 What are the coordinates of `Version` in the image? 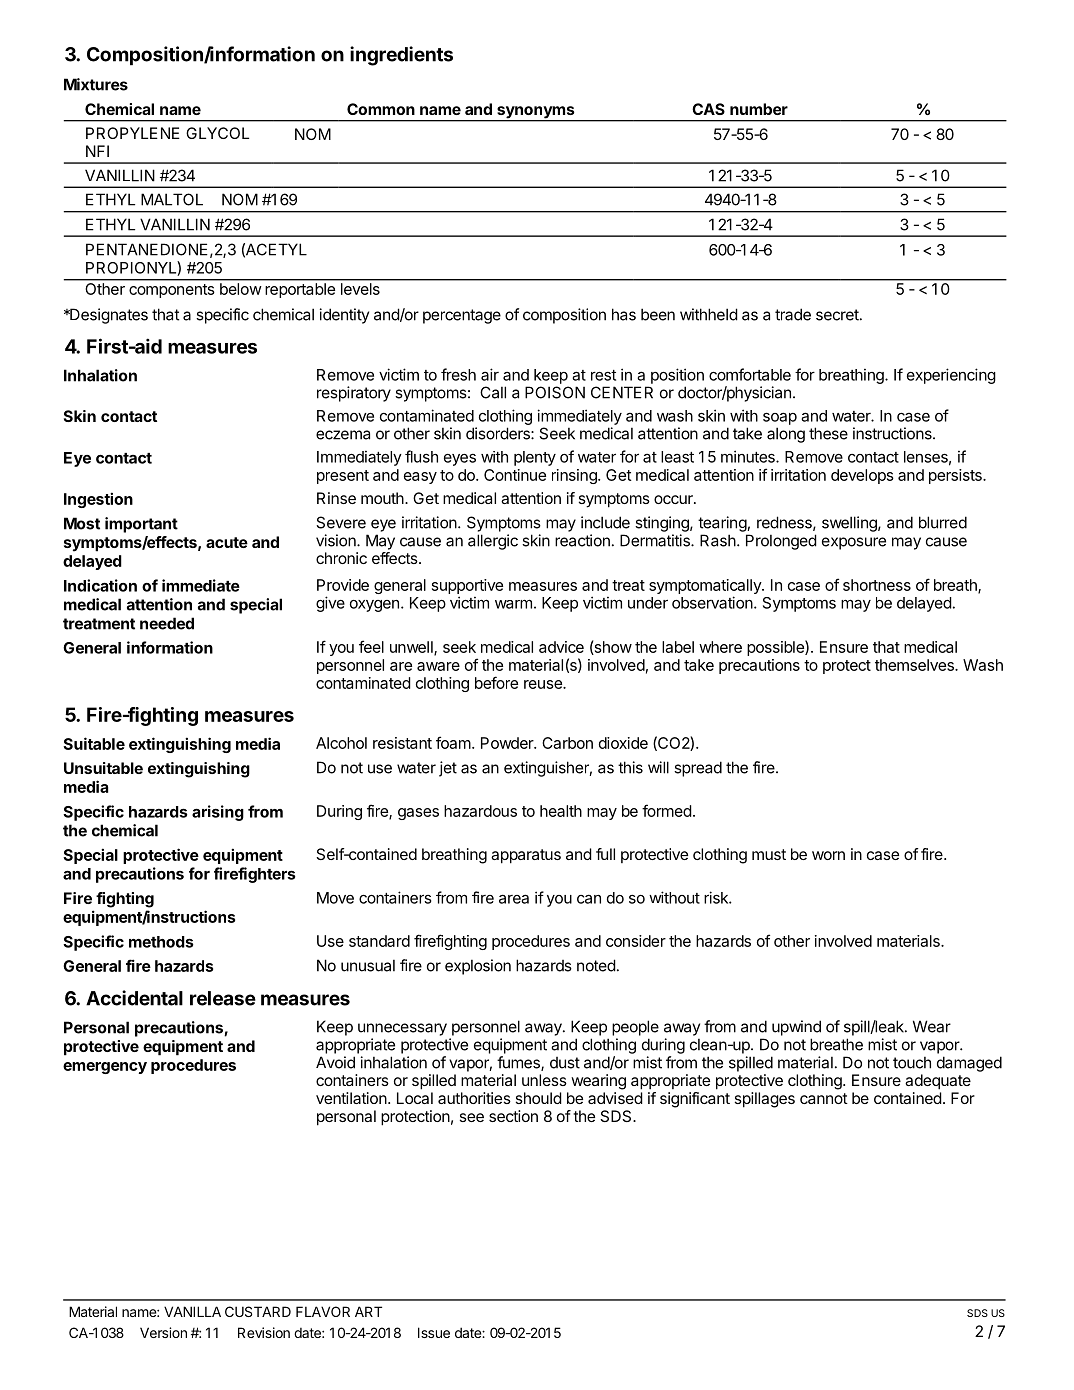 It's located at (163, 1332).
